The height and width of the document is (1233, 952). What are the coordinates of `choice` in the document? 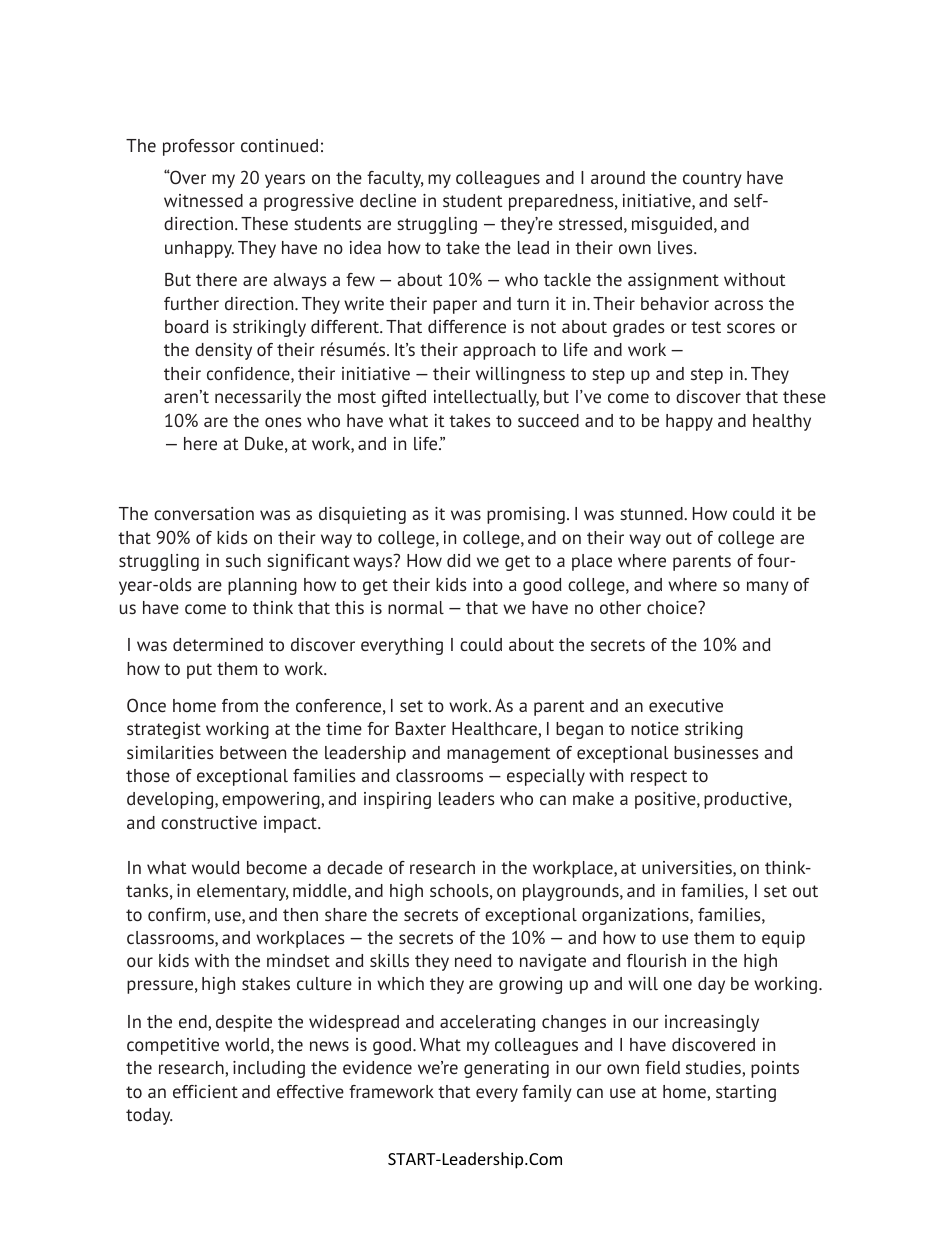 It's located at (673, 607).
